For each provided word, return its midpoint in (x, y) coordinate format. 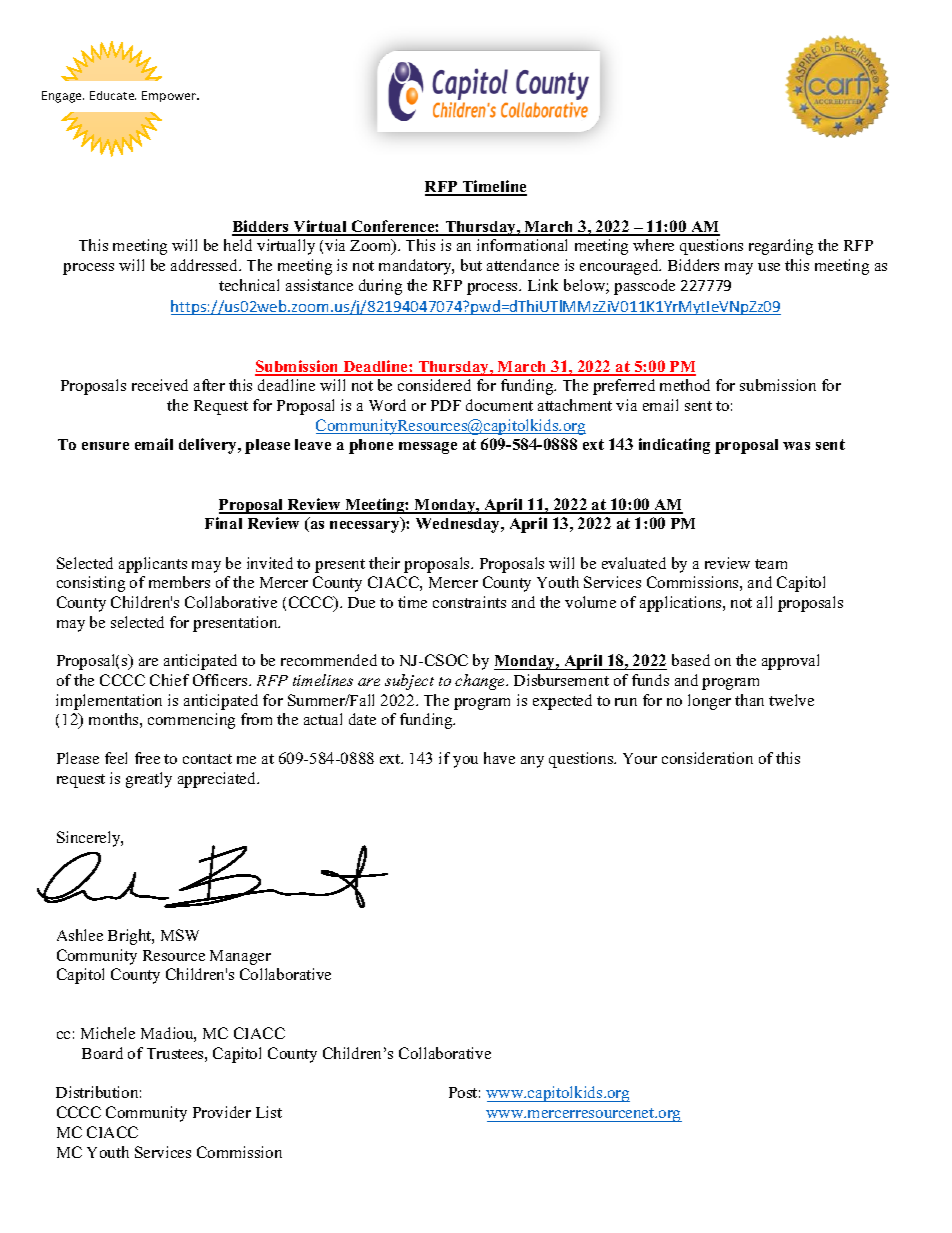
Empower (170, 96)
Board (102, 1053)
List (269, 1112)
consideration (707, 758)
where (653, 245)
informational (522, 245)
